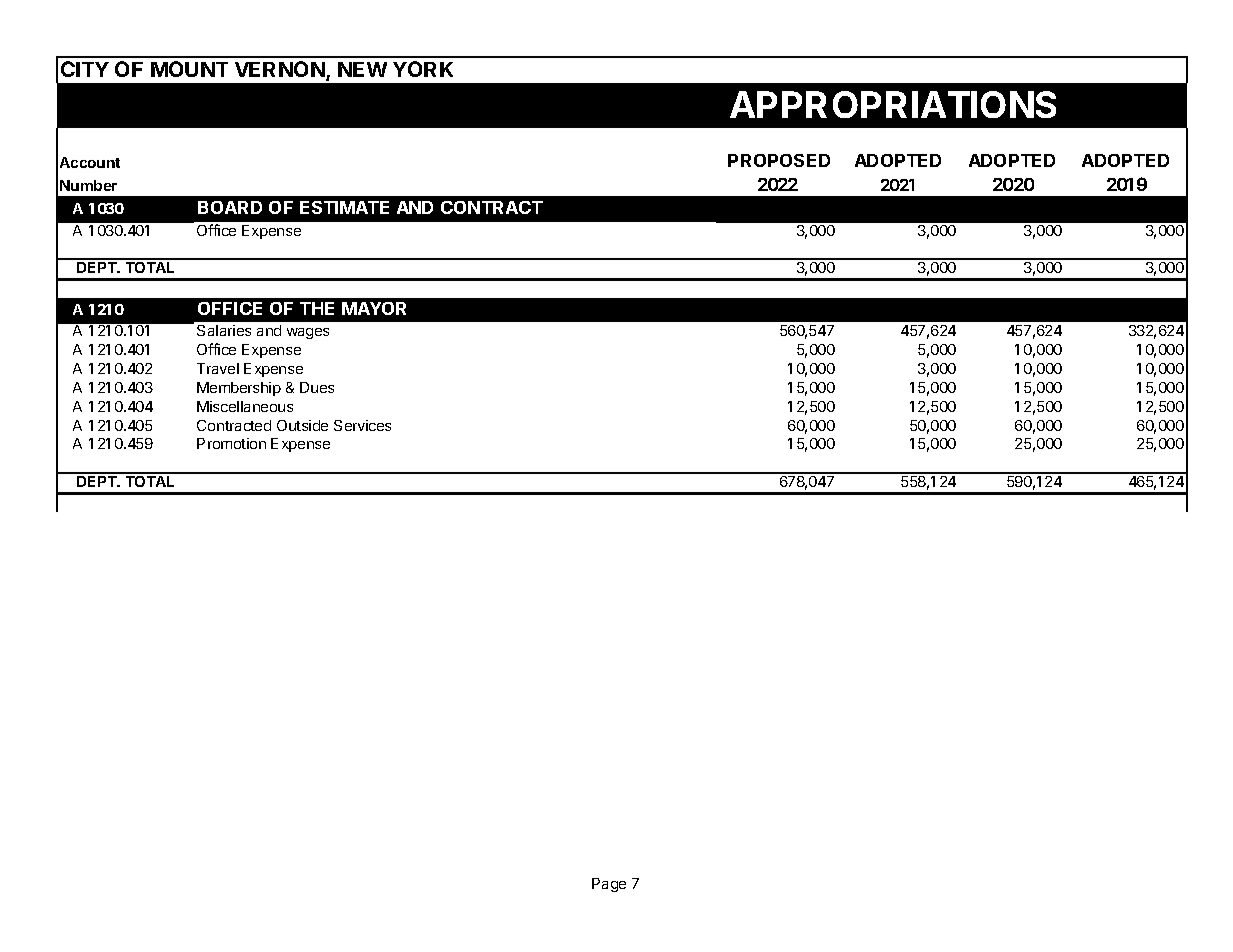 The image size is (1233, 952). What do you see at coordinates (362, 425) in the screenshot?
I see `Services` at bounding box center [362, 425].
